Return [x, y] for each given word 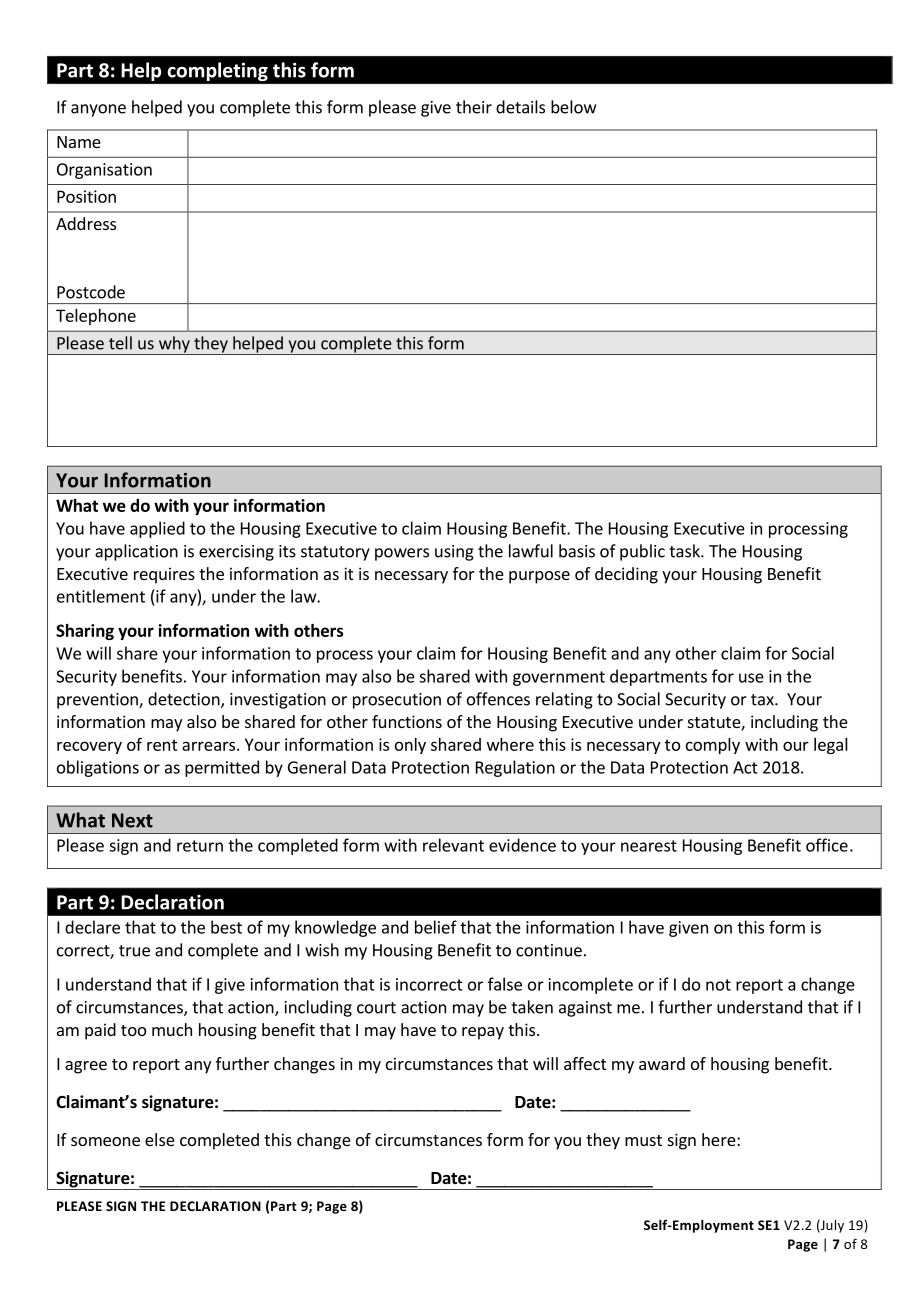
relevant [453, 845]
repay [483, 1033]
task [685, 551]
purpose [539, 577]
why [174, 345]
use [751, 678]
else [160, 1139]
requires [164, 575]
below [573, 107]
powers [402, 554]
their [474, 107]
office [827, 845]
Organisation [104, 171]
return [200, 846]
